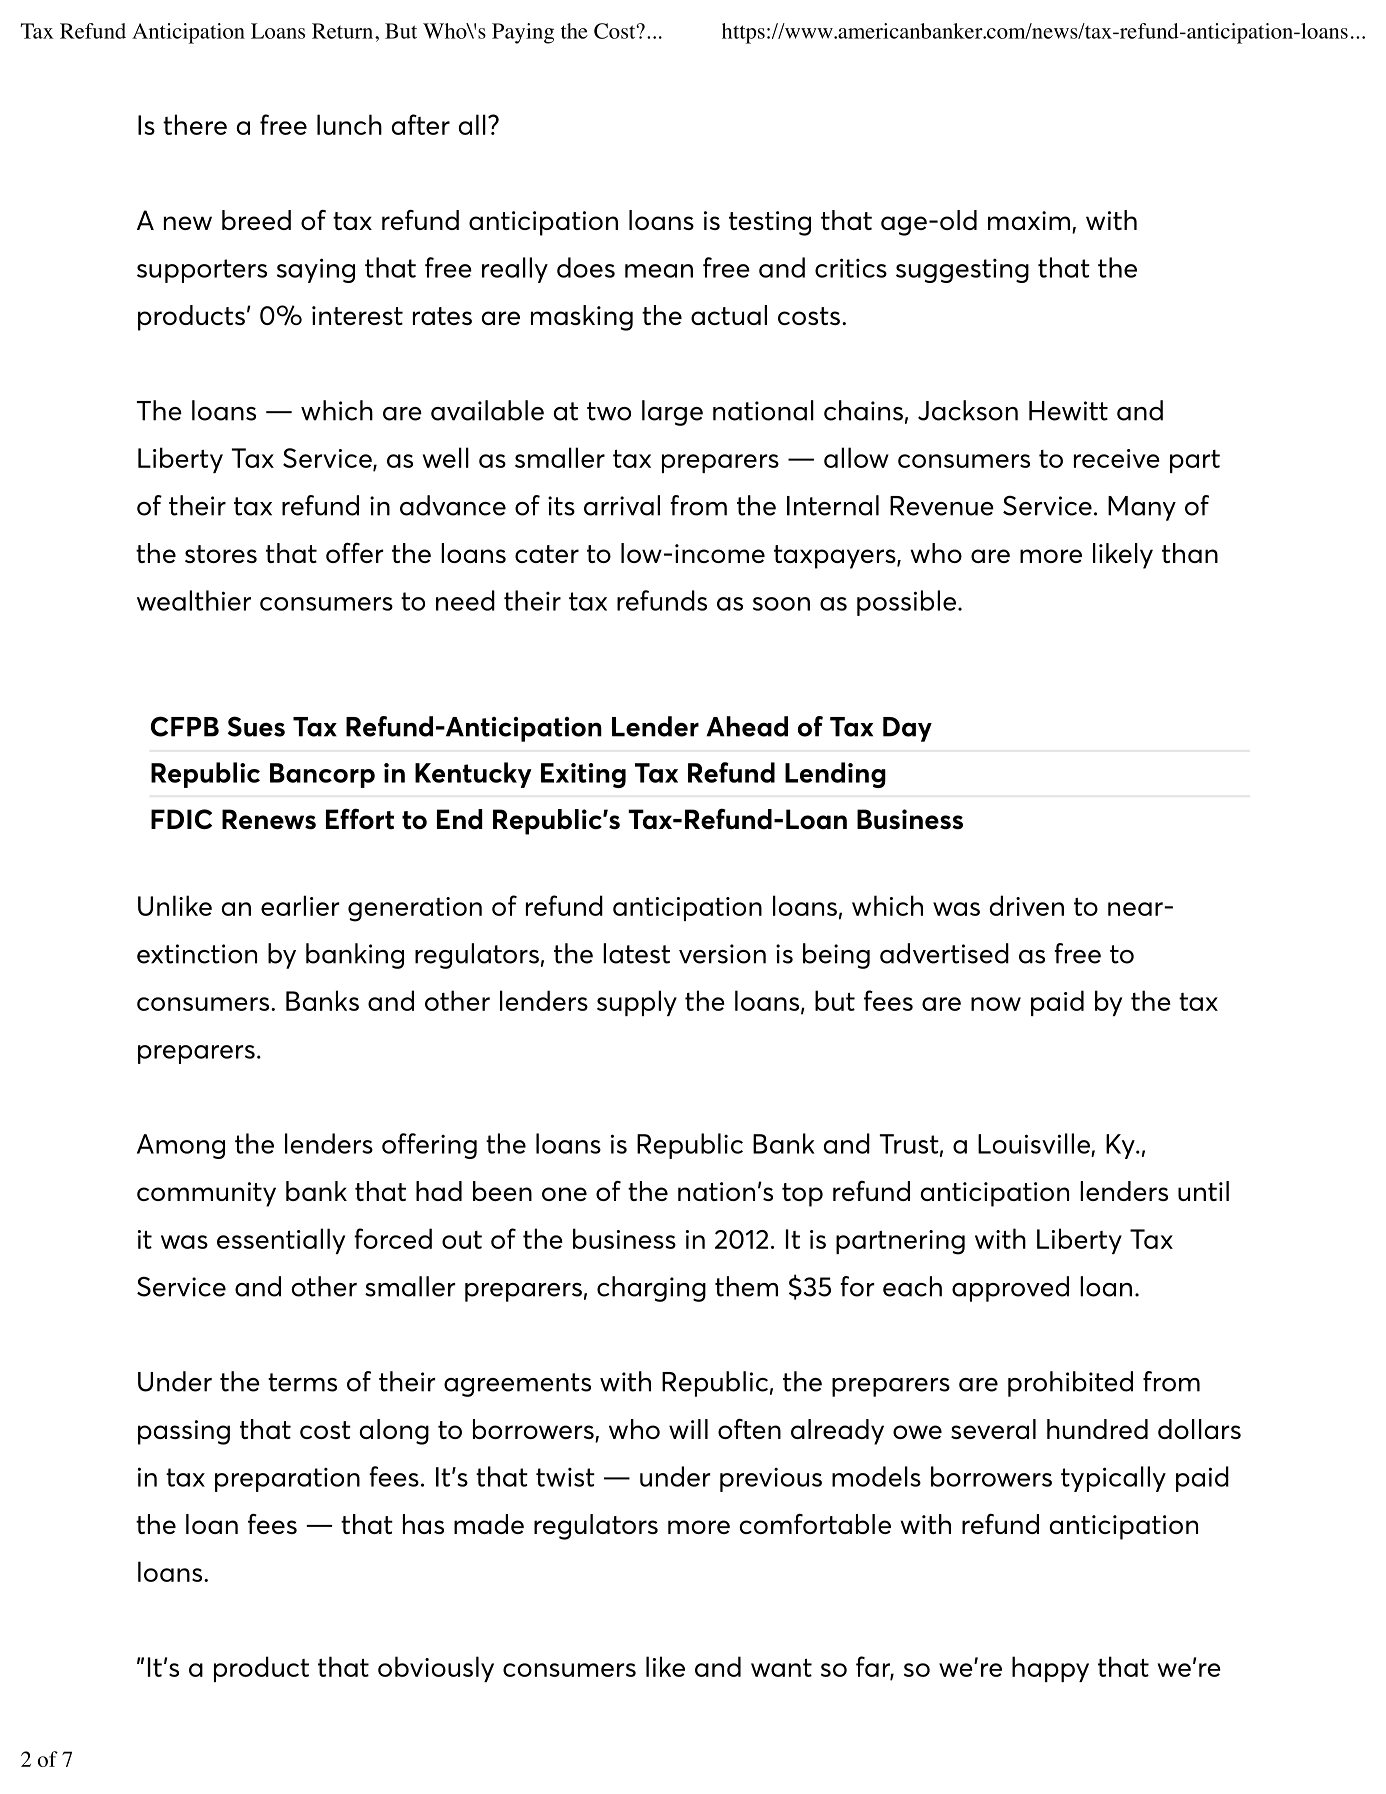  Describe the element at coordinates (1030, 222) in the page. I see `maxim` at that location.
